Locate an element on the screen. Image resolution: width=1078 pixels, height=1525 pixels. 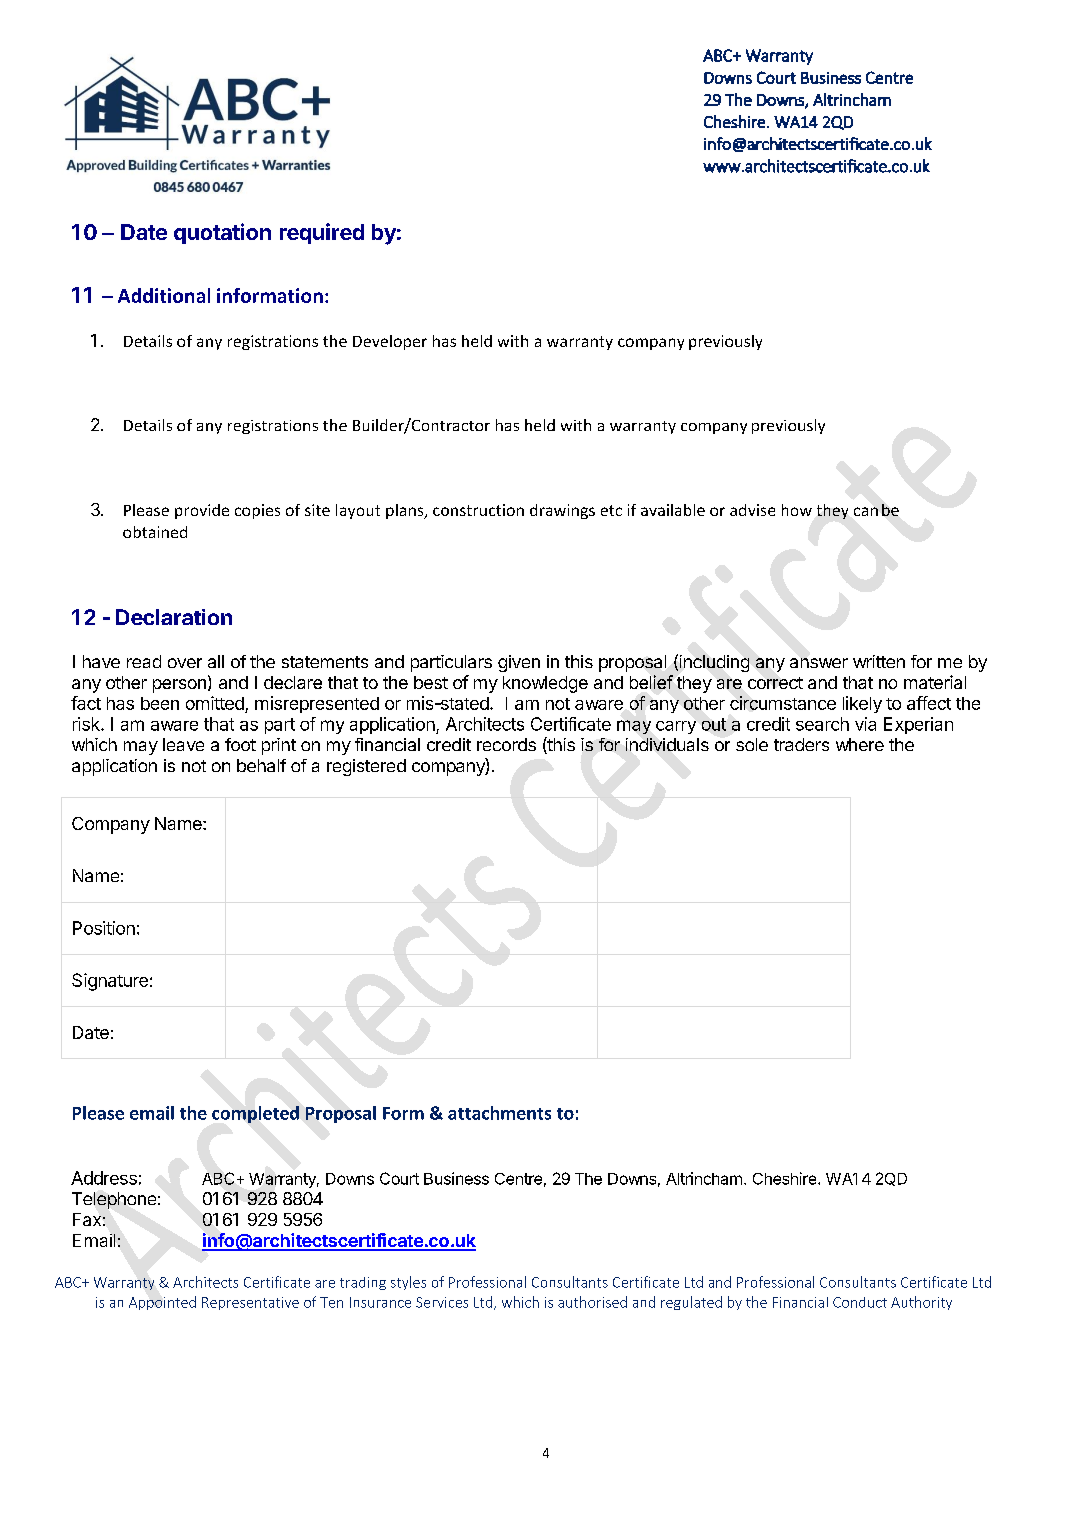
Developer is located at coordinates (390, 342).
